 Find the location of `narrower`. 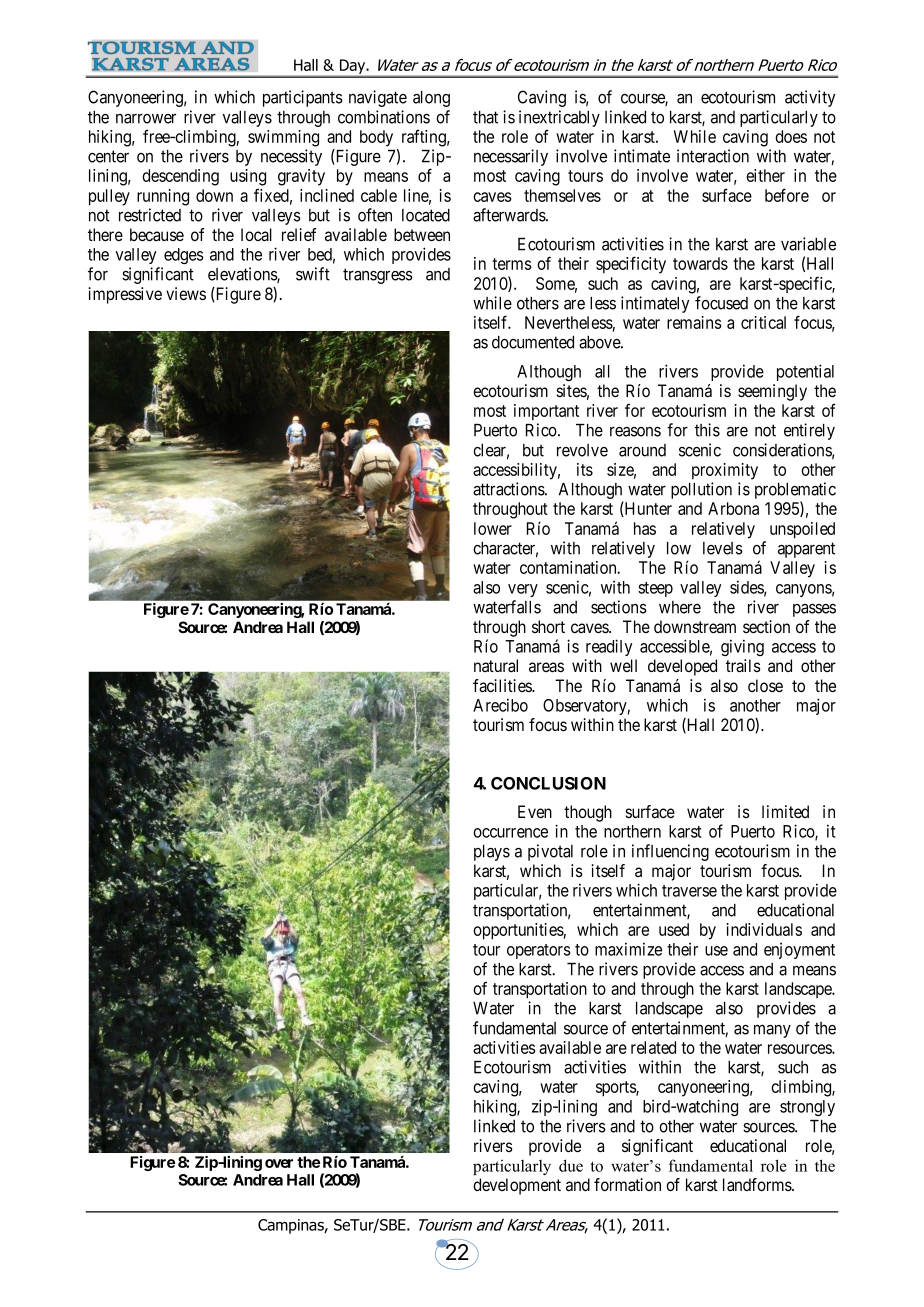

narrower is located at coordinates (146, 119).
